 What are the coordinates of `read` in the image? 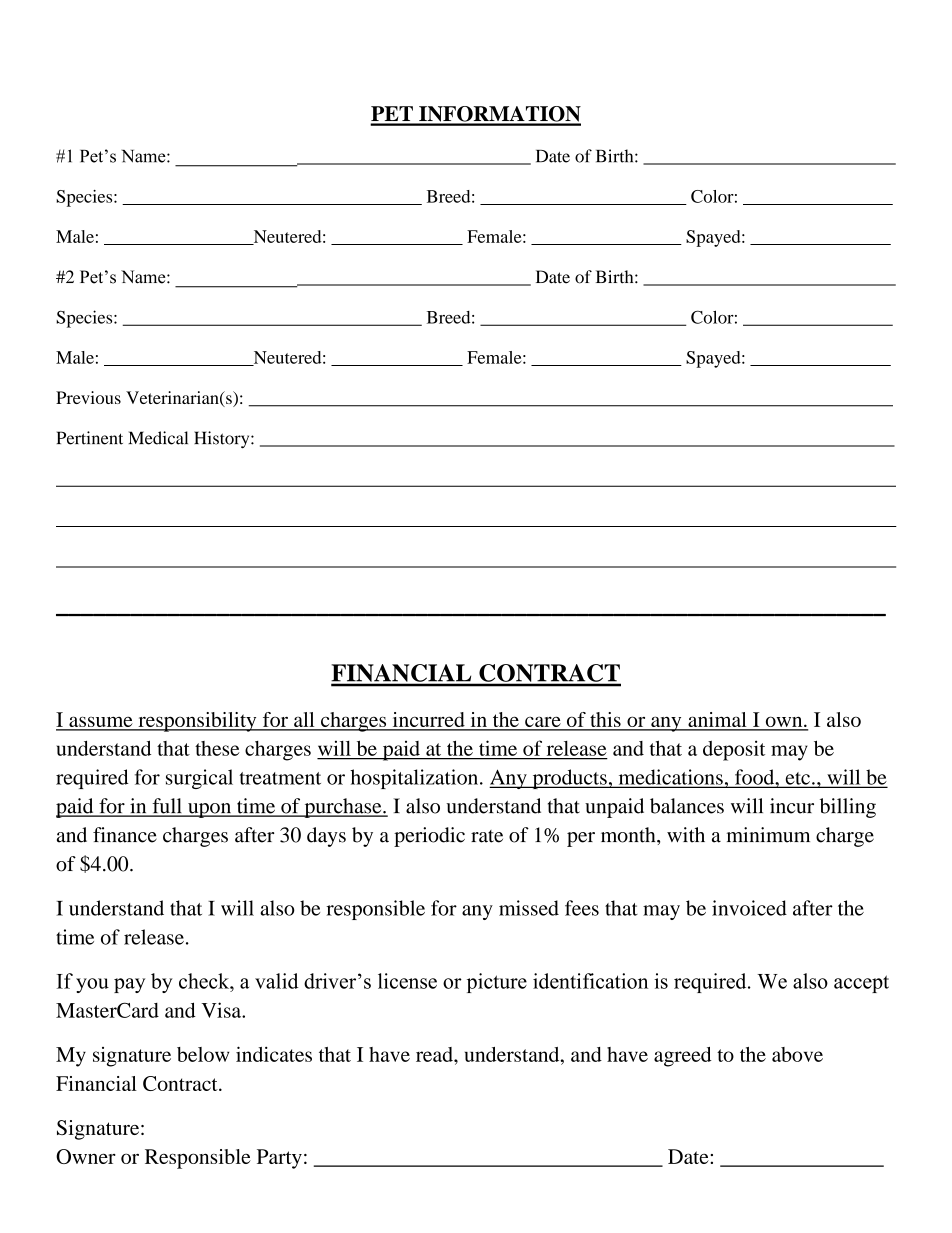 It's located at (435, 1054).
